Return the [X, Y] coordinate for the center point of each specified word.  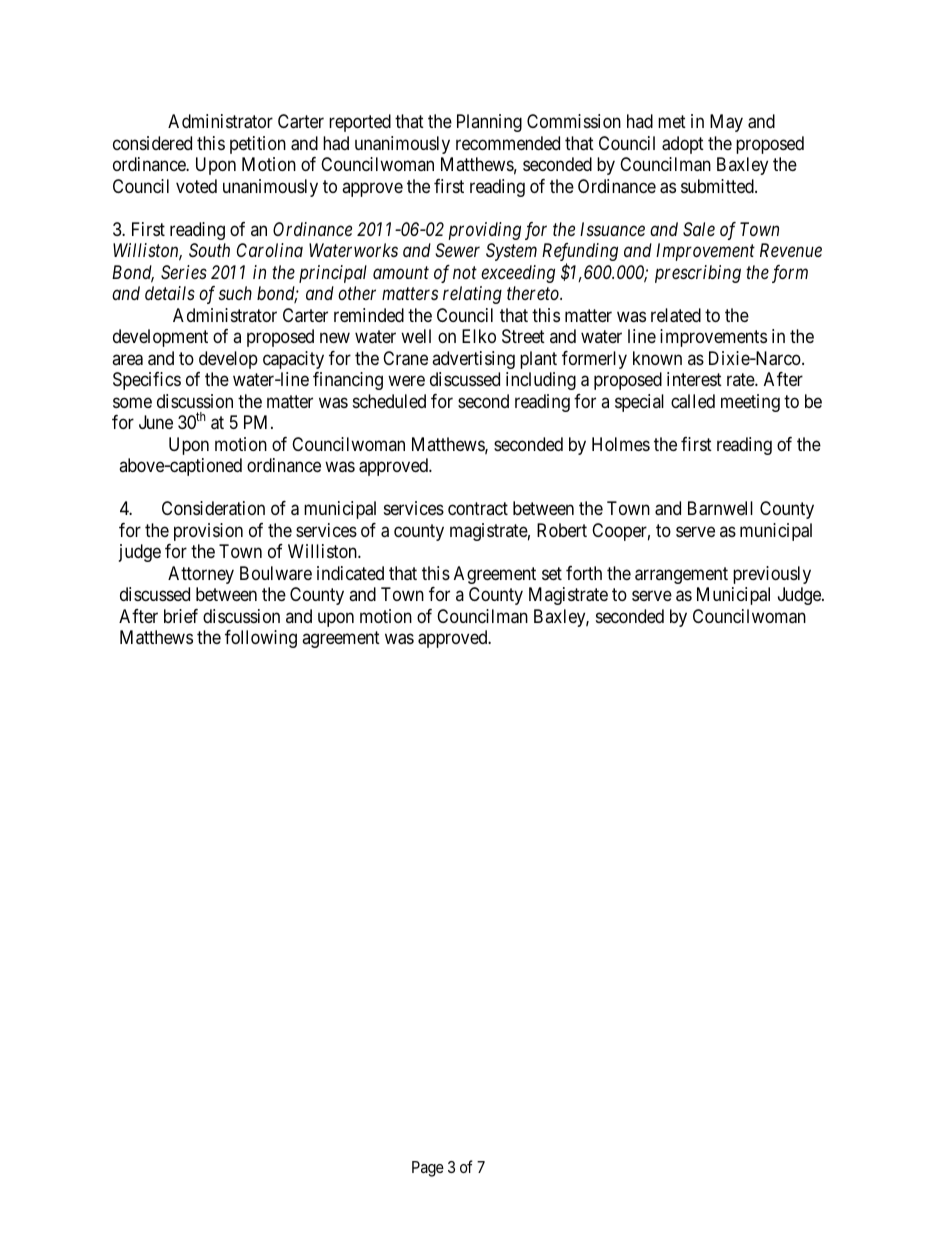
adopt [683, 145]
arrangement [681, 575]
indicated [350, 573]
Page [428, 1169]
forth [584, 573]
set [552, 573]
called [693, 401]
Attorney [201, 575]
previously [772, 575]
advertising [473, 360]
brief [181, 616]
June [156, 422]
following [261, 639]
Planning [489, 123]
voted [196, 186]
